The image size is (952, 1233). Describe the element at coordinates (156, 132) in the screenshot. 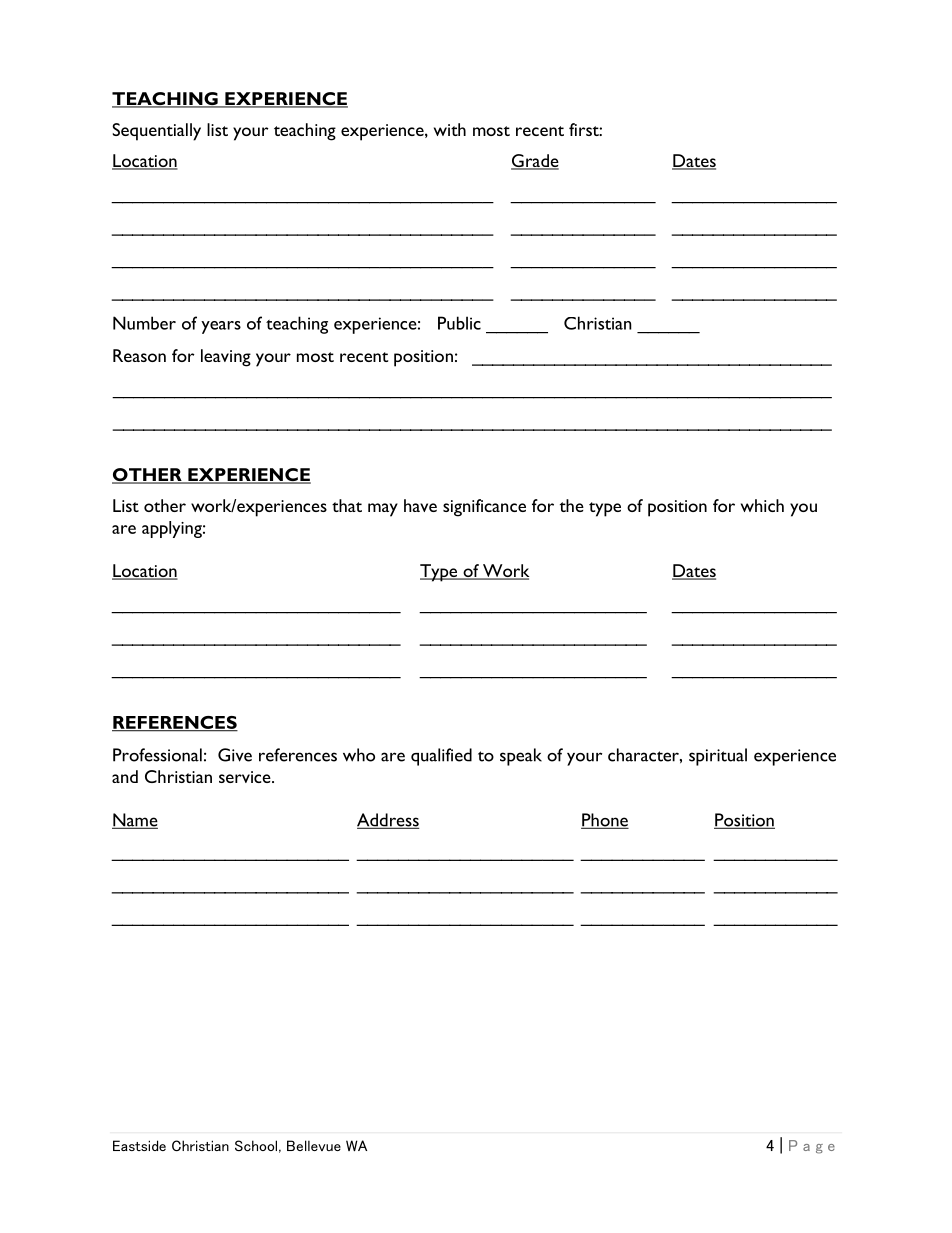

I see `Sequentially` at that location.
